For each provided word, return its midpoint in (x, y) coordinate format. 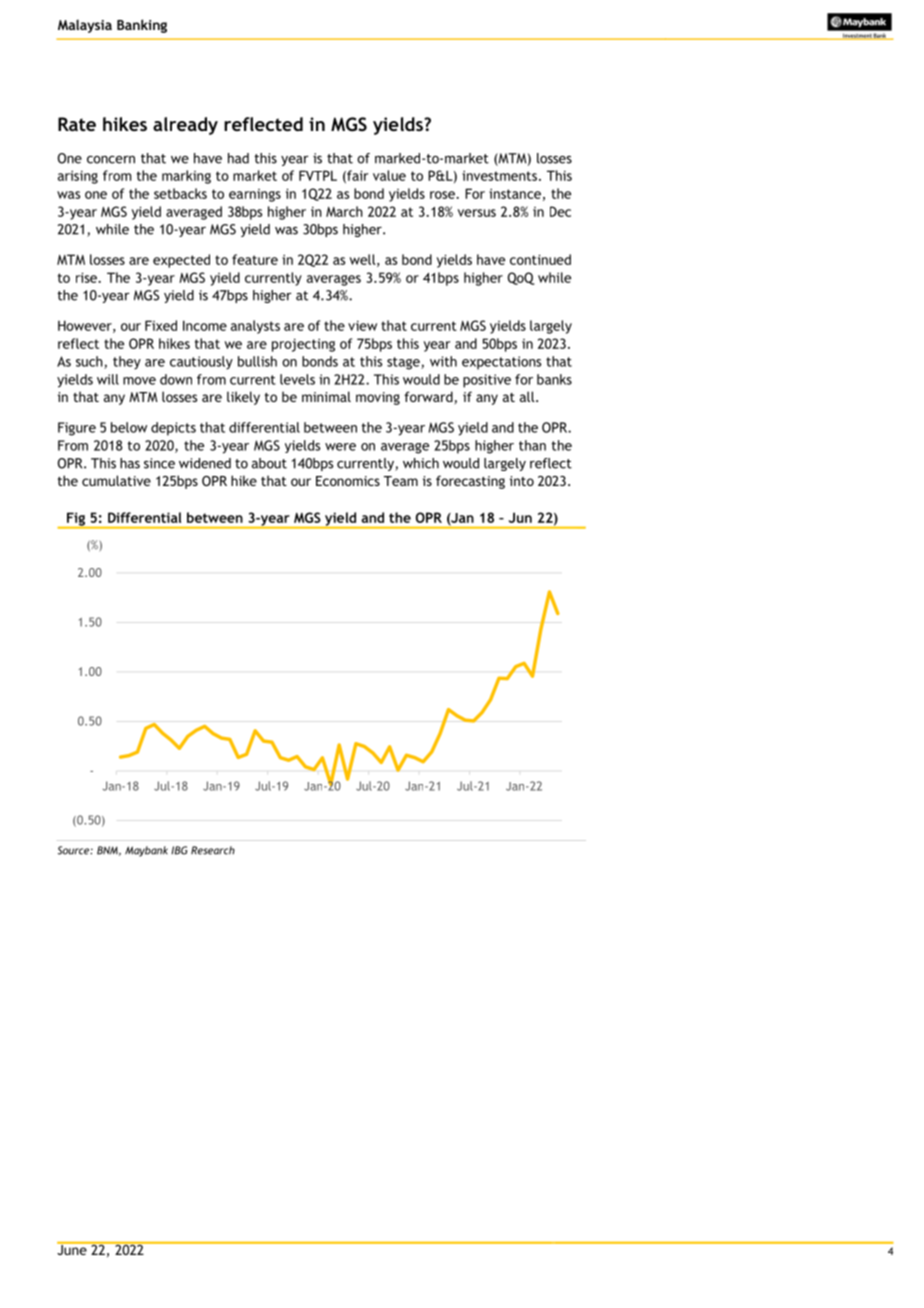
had (238, 158)
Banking (142, 26)
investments (499, 175)
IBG (179, 850)
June (73, 1248)
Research (213, 850)
